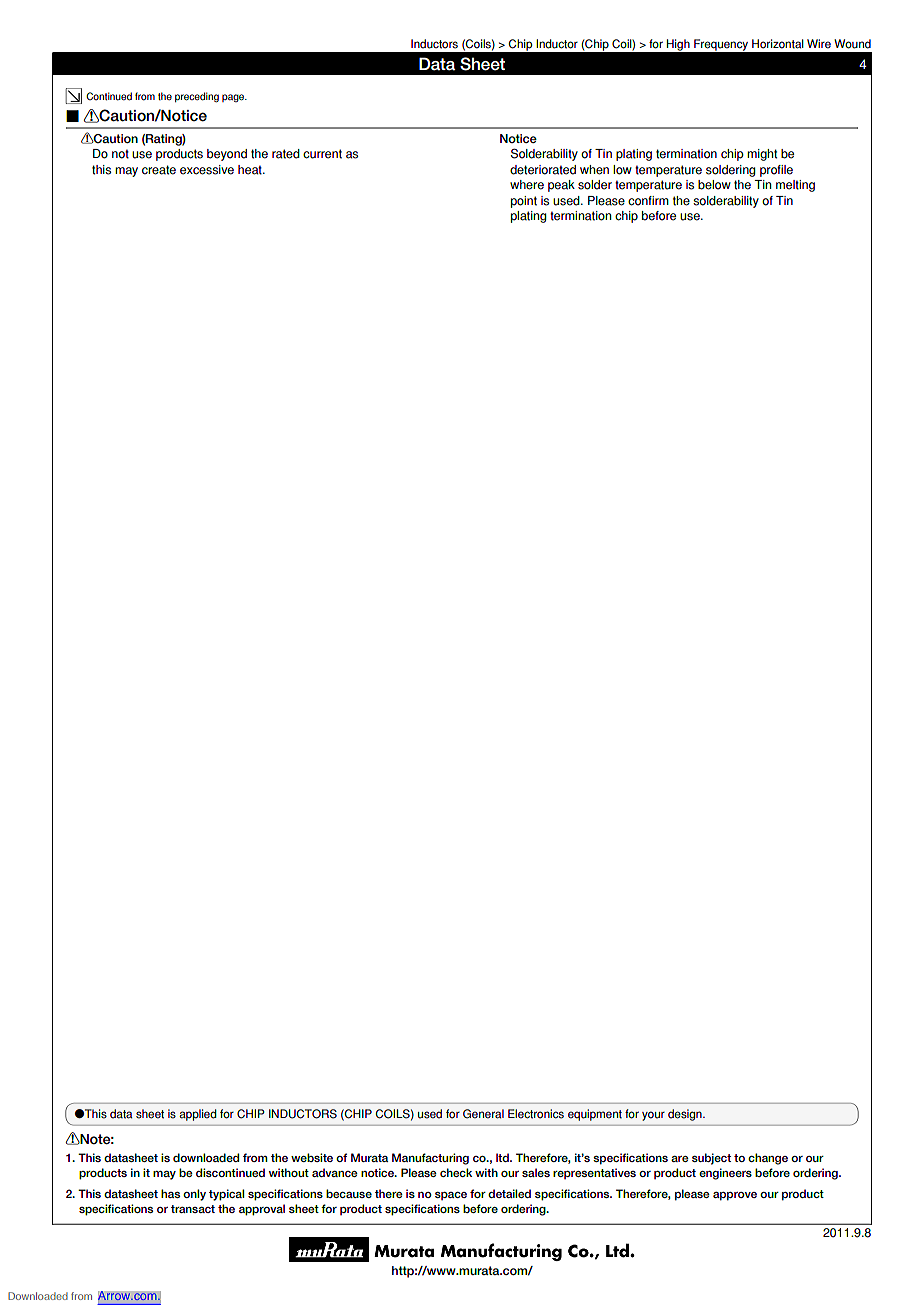 The height and width of the image is (1308, 924). What do you see at coordinates (503, 1157) in the image?
I see `ltd` at bounding box center [503, 1157].
